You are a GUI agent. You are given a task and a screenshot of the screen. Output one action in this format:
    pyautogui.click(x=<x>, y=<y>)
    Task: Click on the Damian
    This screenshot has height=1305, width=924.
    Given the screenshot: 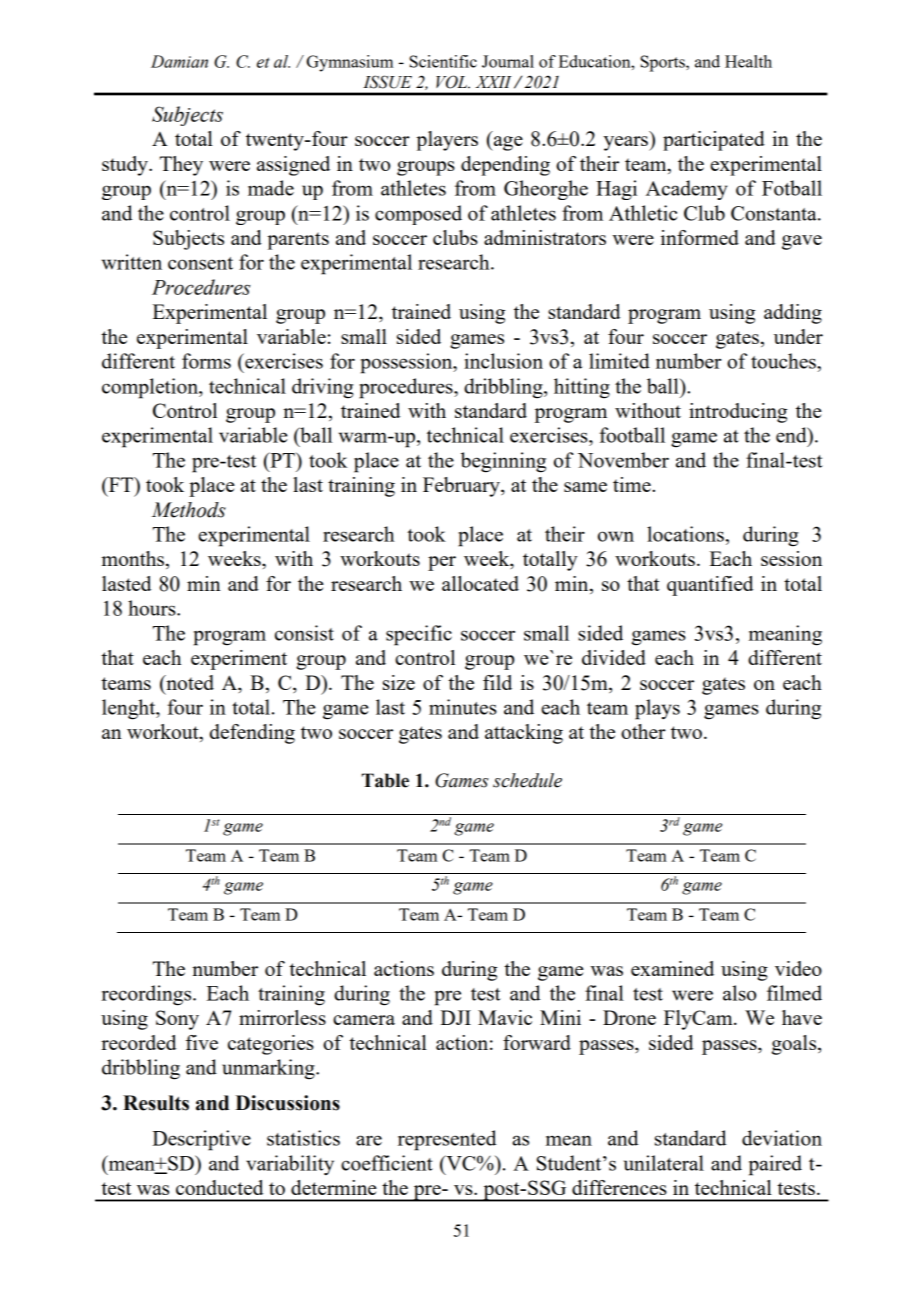 What is the action you would take?
    pyautogui.click(x=179, y=61)
